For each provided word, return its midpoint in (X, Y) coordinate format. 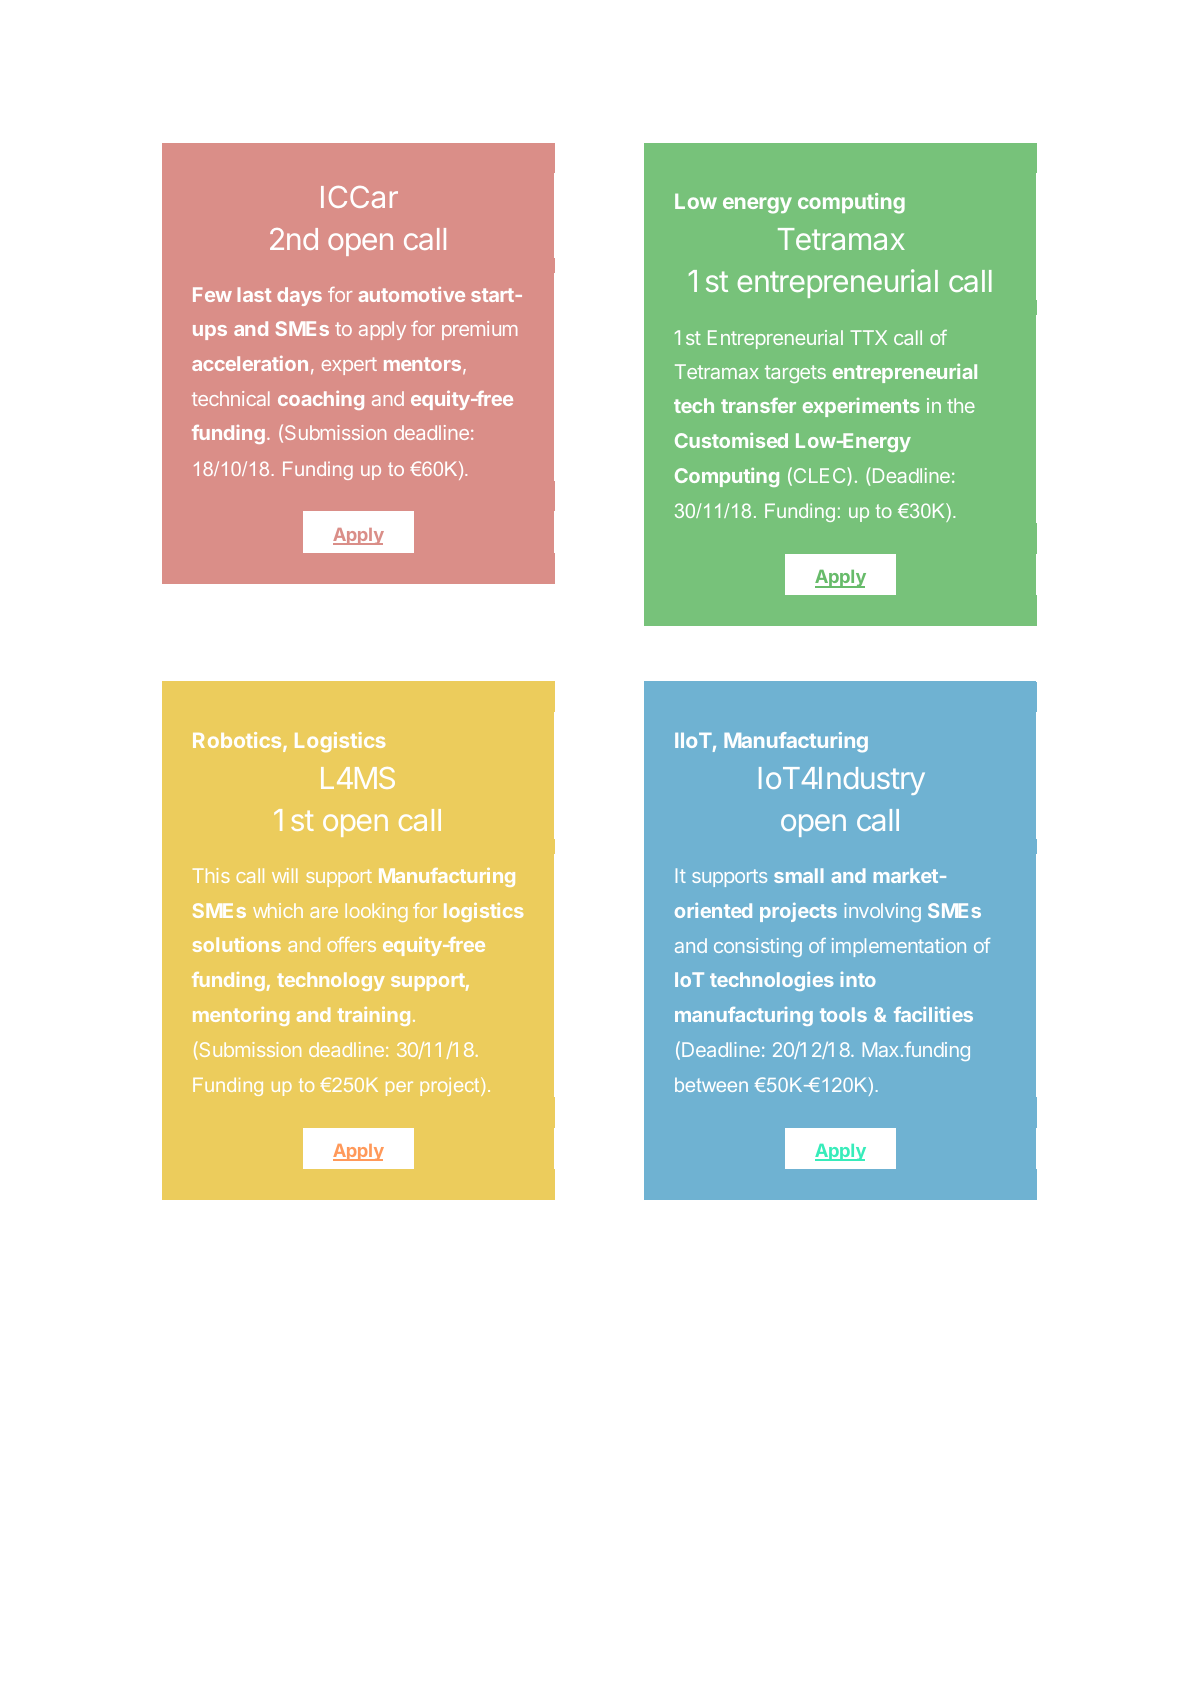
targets (795, 374)
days (299, 296)
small (798, 875)
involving (882, 912)
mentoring (241, 1016)
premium (479, 330)
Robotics (238, 741)
